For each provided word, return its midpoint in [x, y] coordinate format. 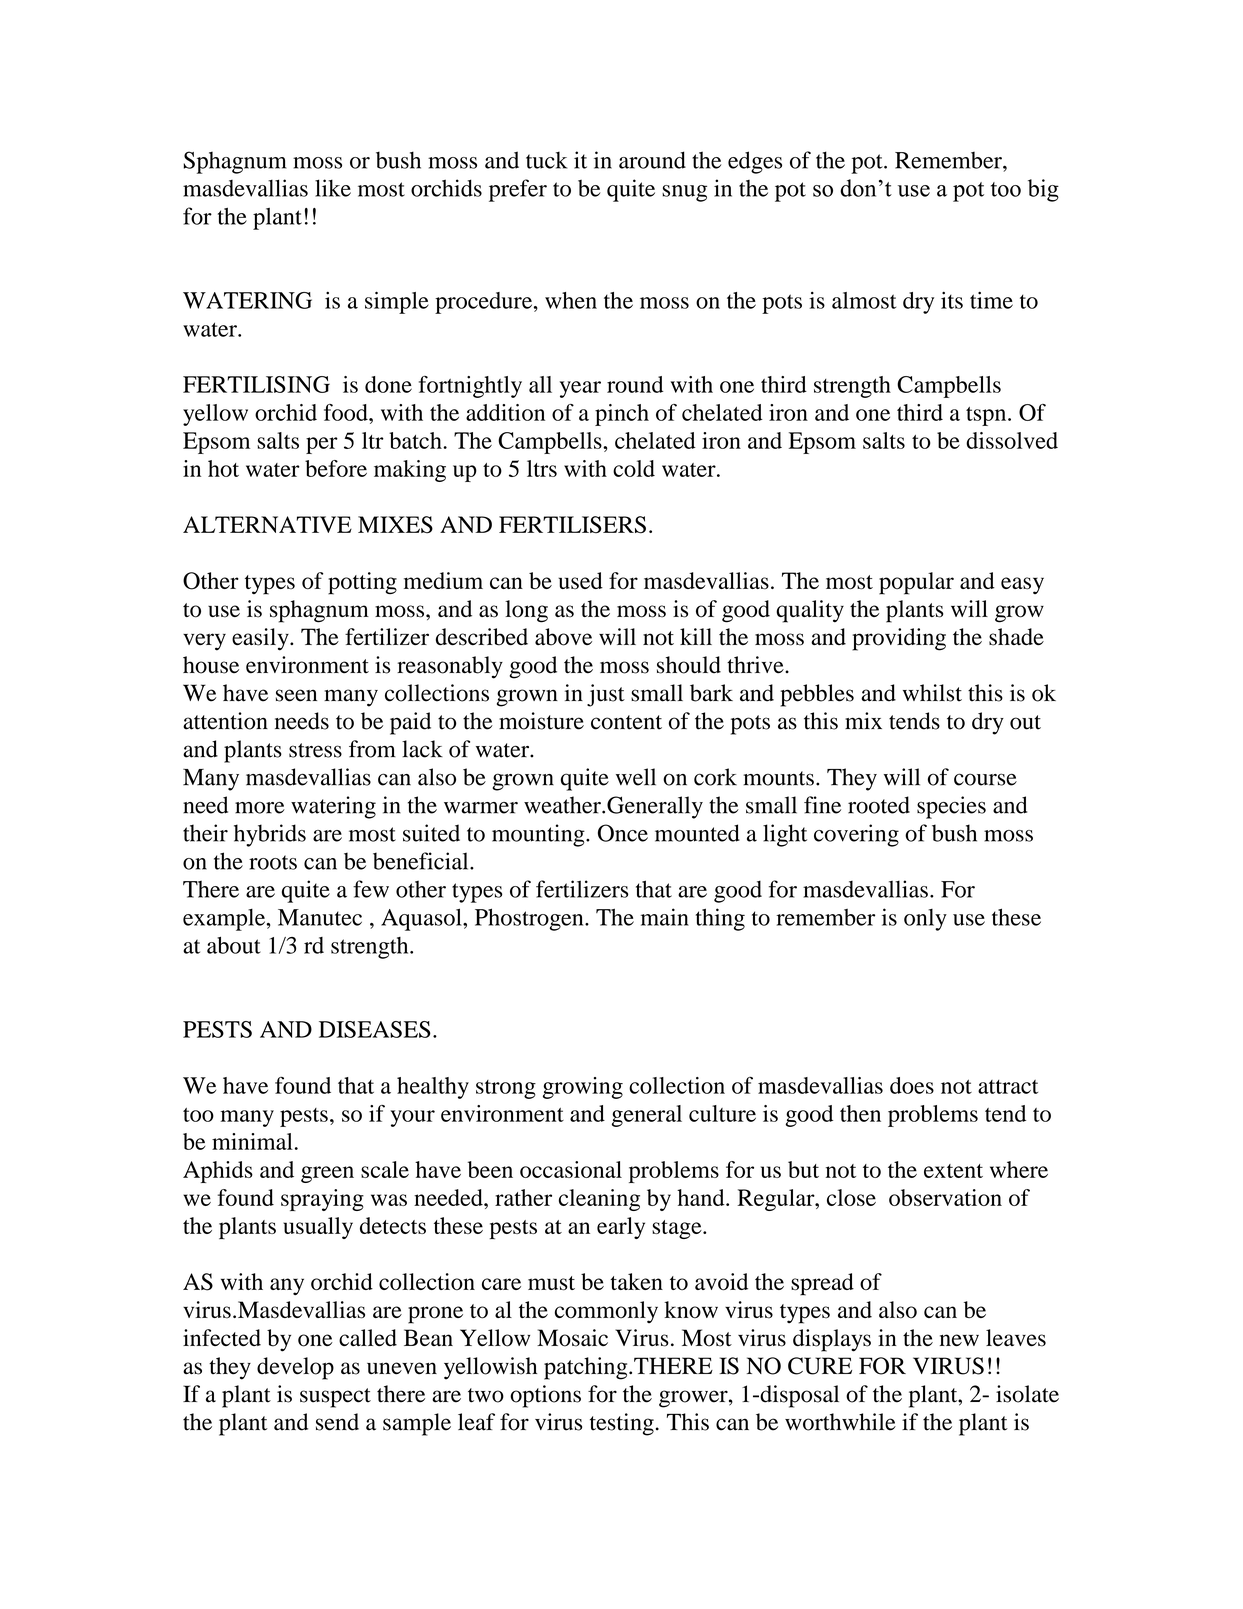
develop [295, 1368]
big [1043, 190]
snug [684, 193]
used [581, 580]
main [665, 917]
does [912, 1085]
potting [362, 583]
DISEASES [375, 1029]
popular [916, 583]
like [333, 188]
